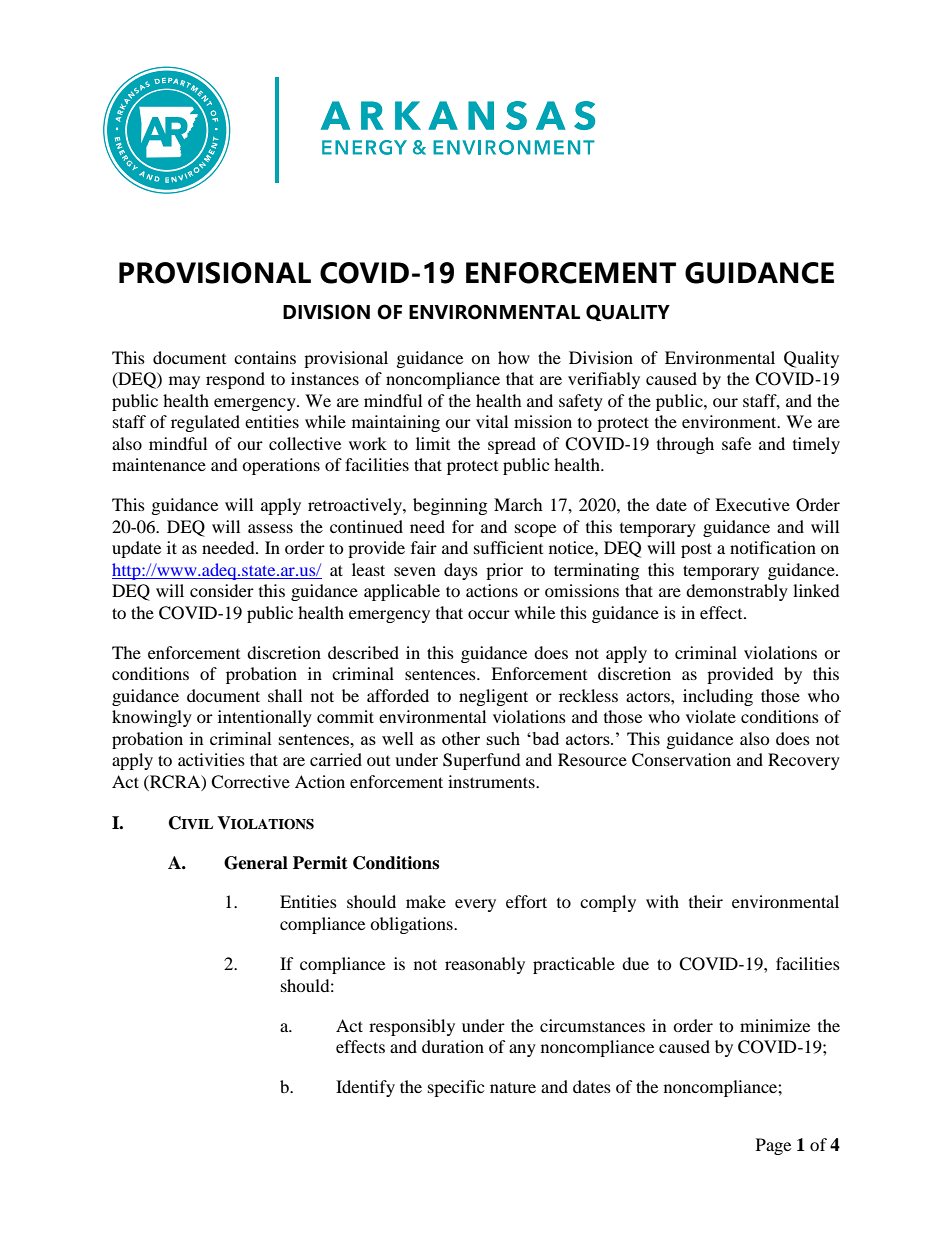 The width and height of the page is (952, 1233). Describe the element at coordinates (365, 1088) in the page. I see `Identify` at that location.
